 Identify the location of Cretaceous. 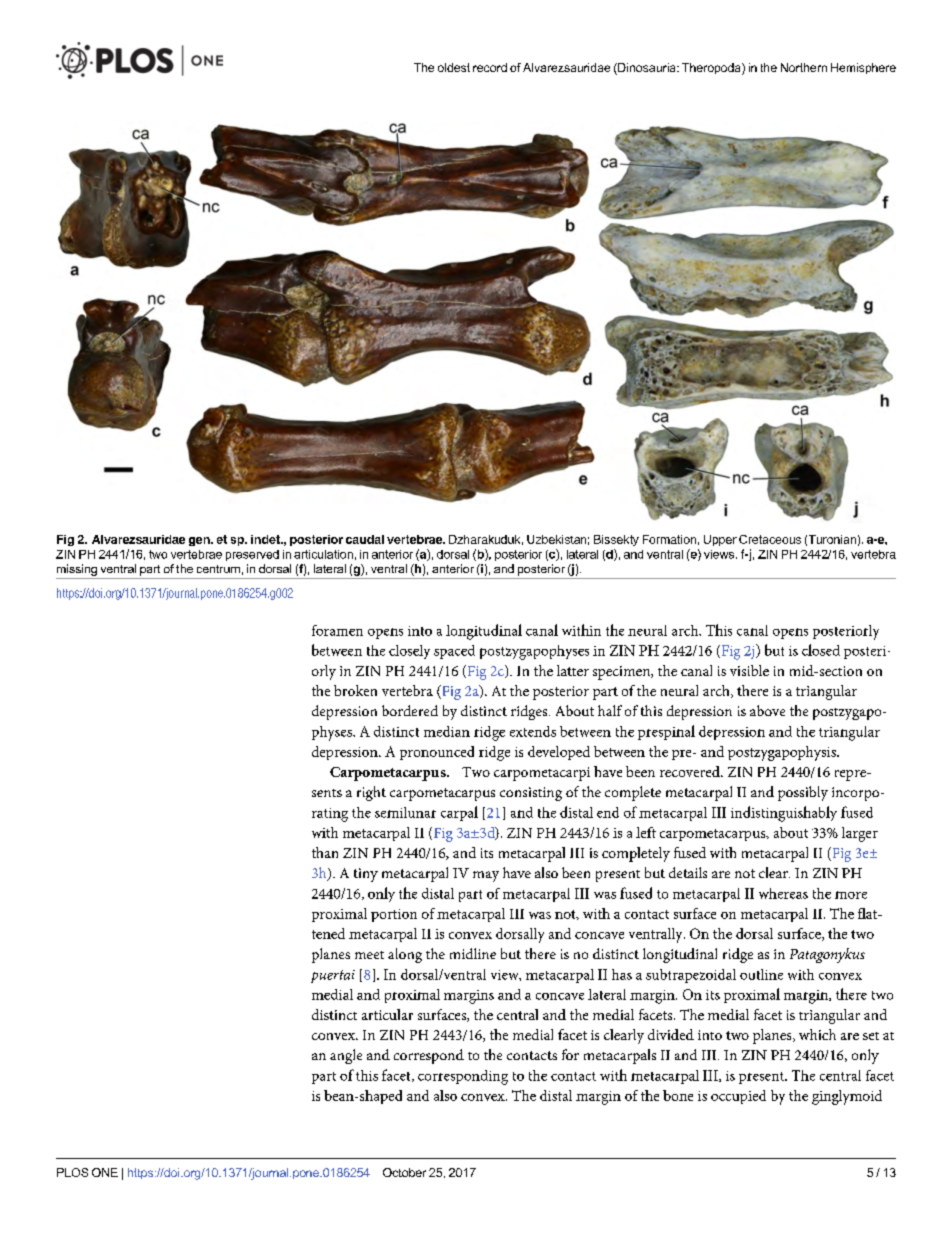
(770, 539).
